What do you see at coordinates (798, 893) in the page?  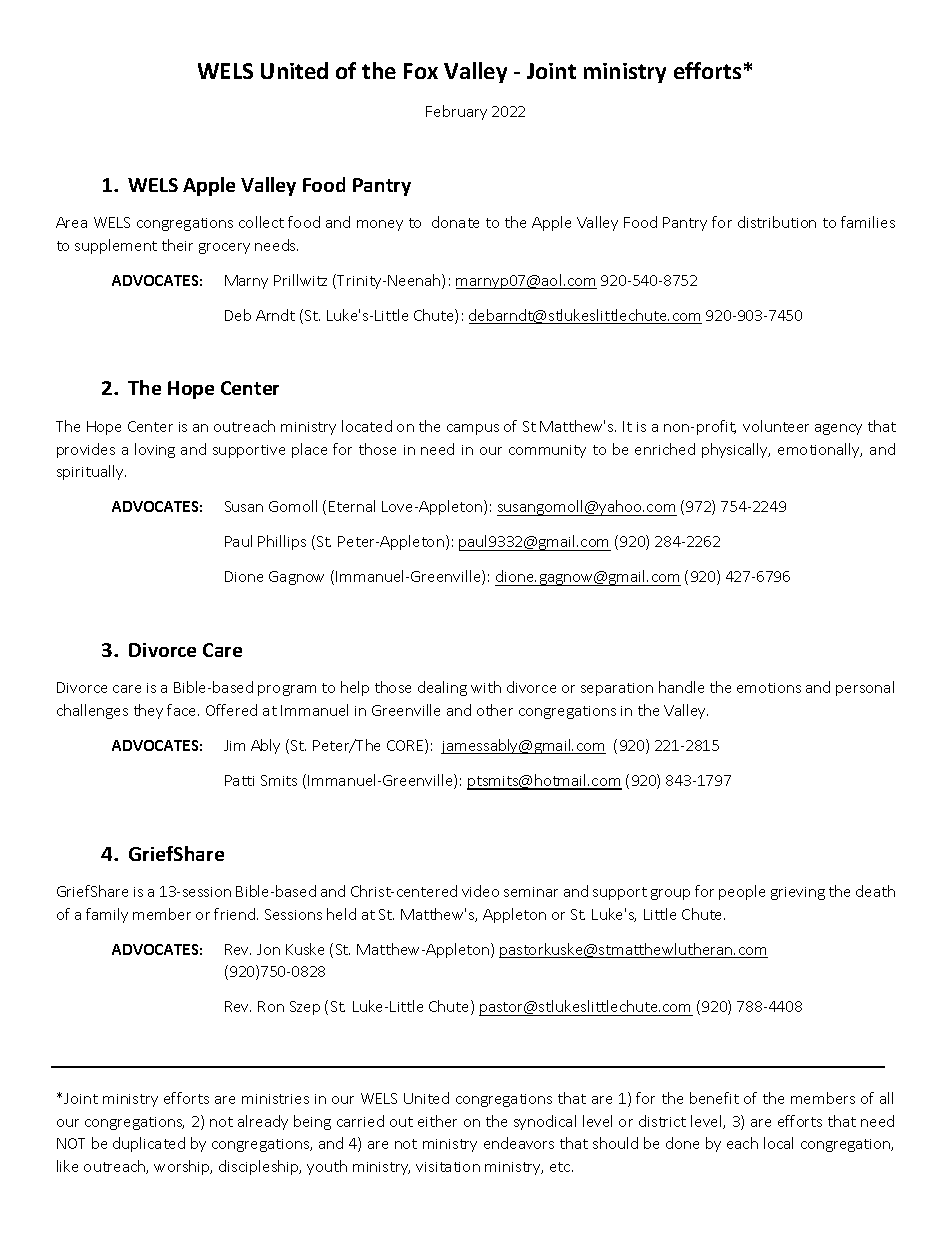 I see `grieving` at bounding box center [798, 893].
